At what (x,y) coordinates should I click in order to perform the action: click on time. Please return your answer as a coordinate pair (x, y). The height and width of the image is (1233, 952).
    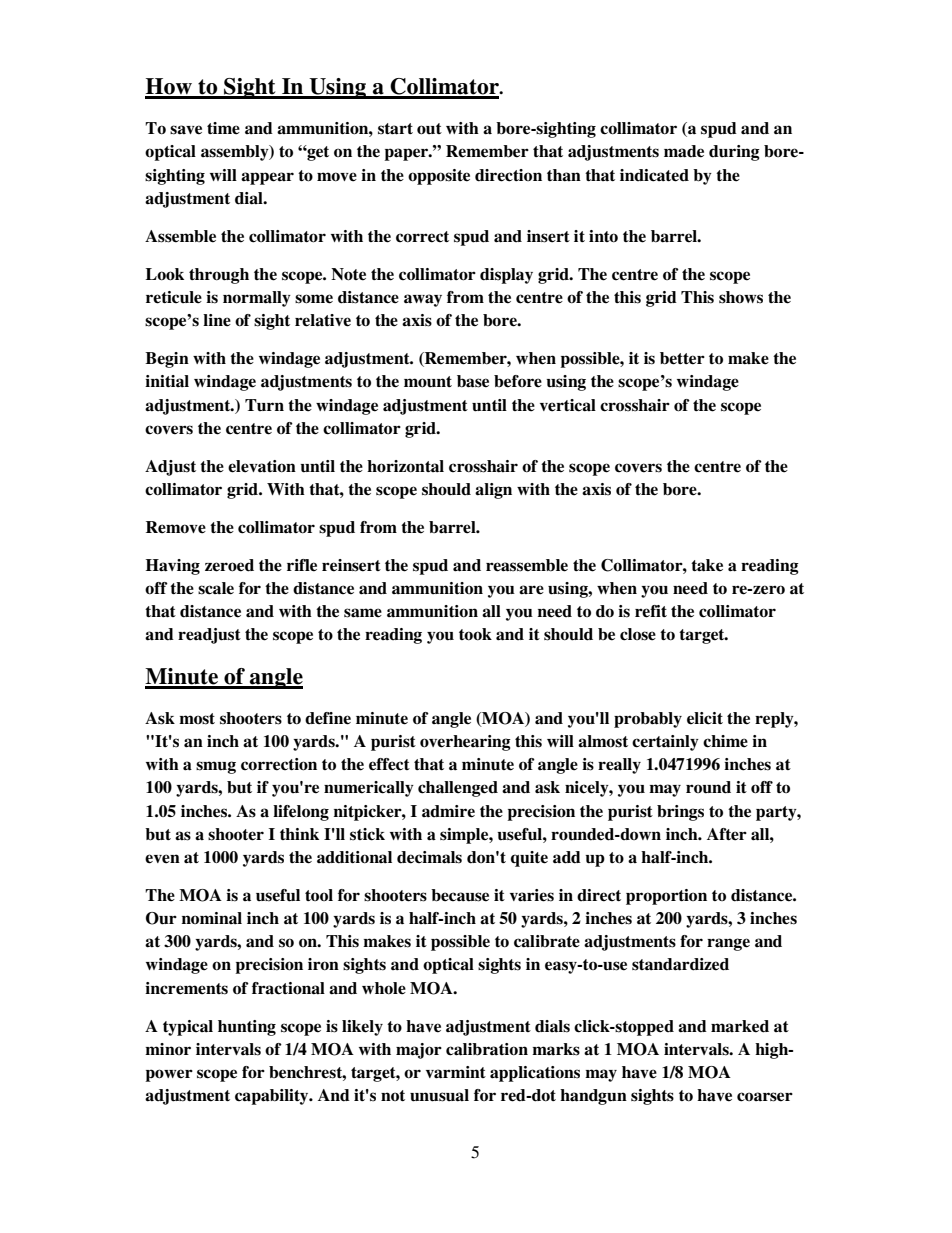
    Looking at the image, I should click on (223, 128).
